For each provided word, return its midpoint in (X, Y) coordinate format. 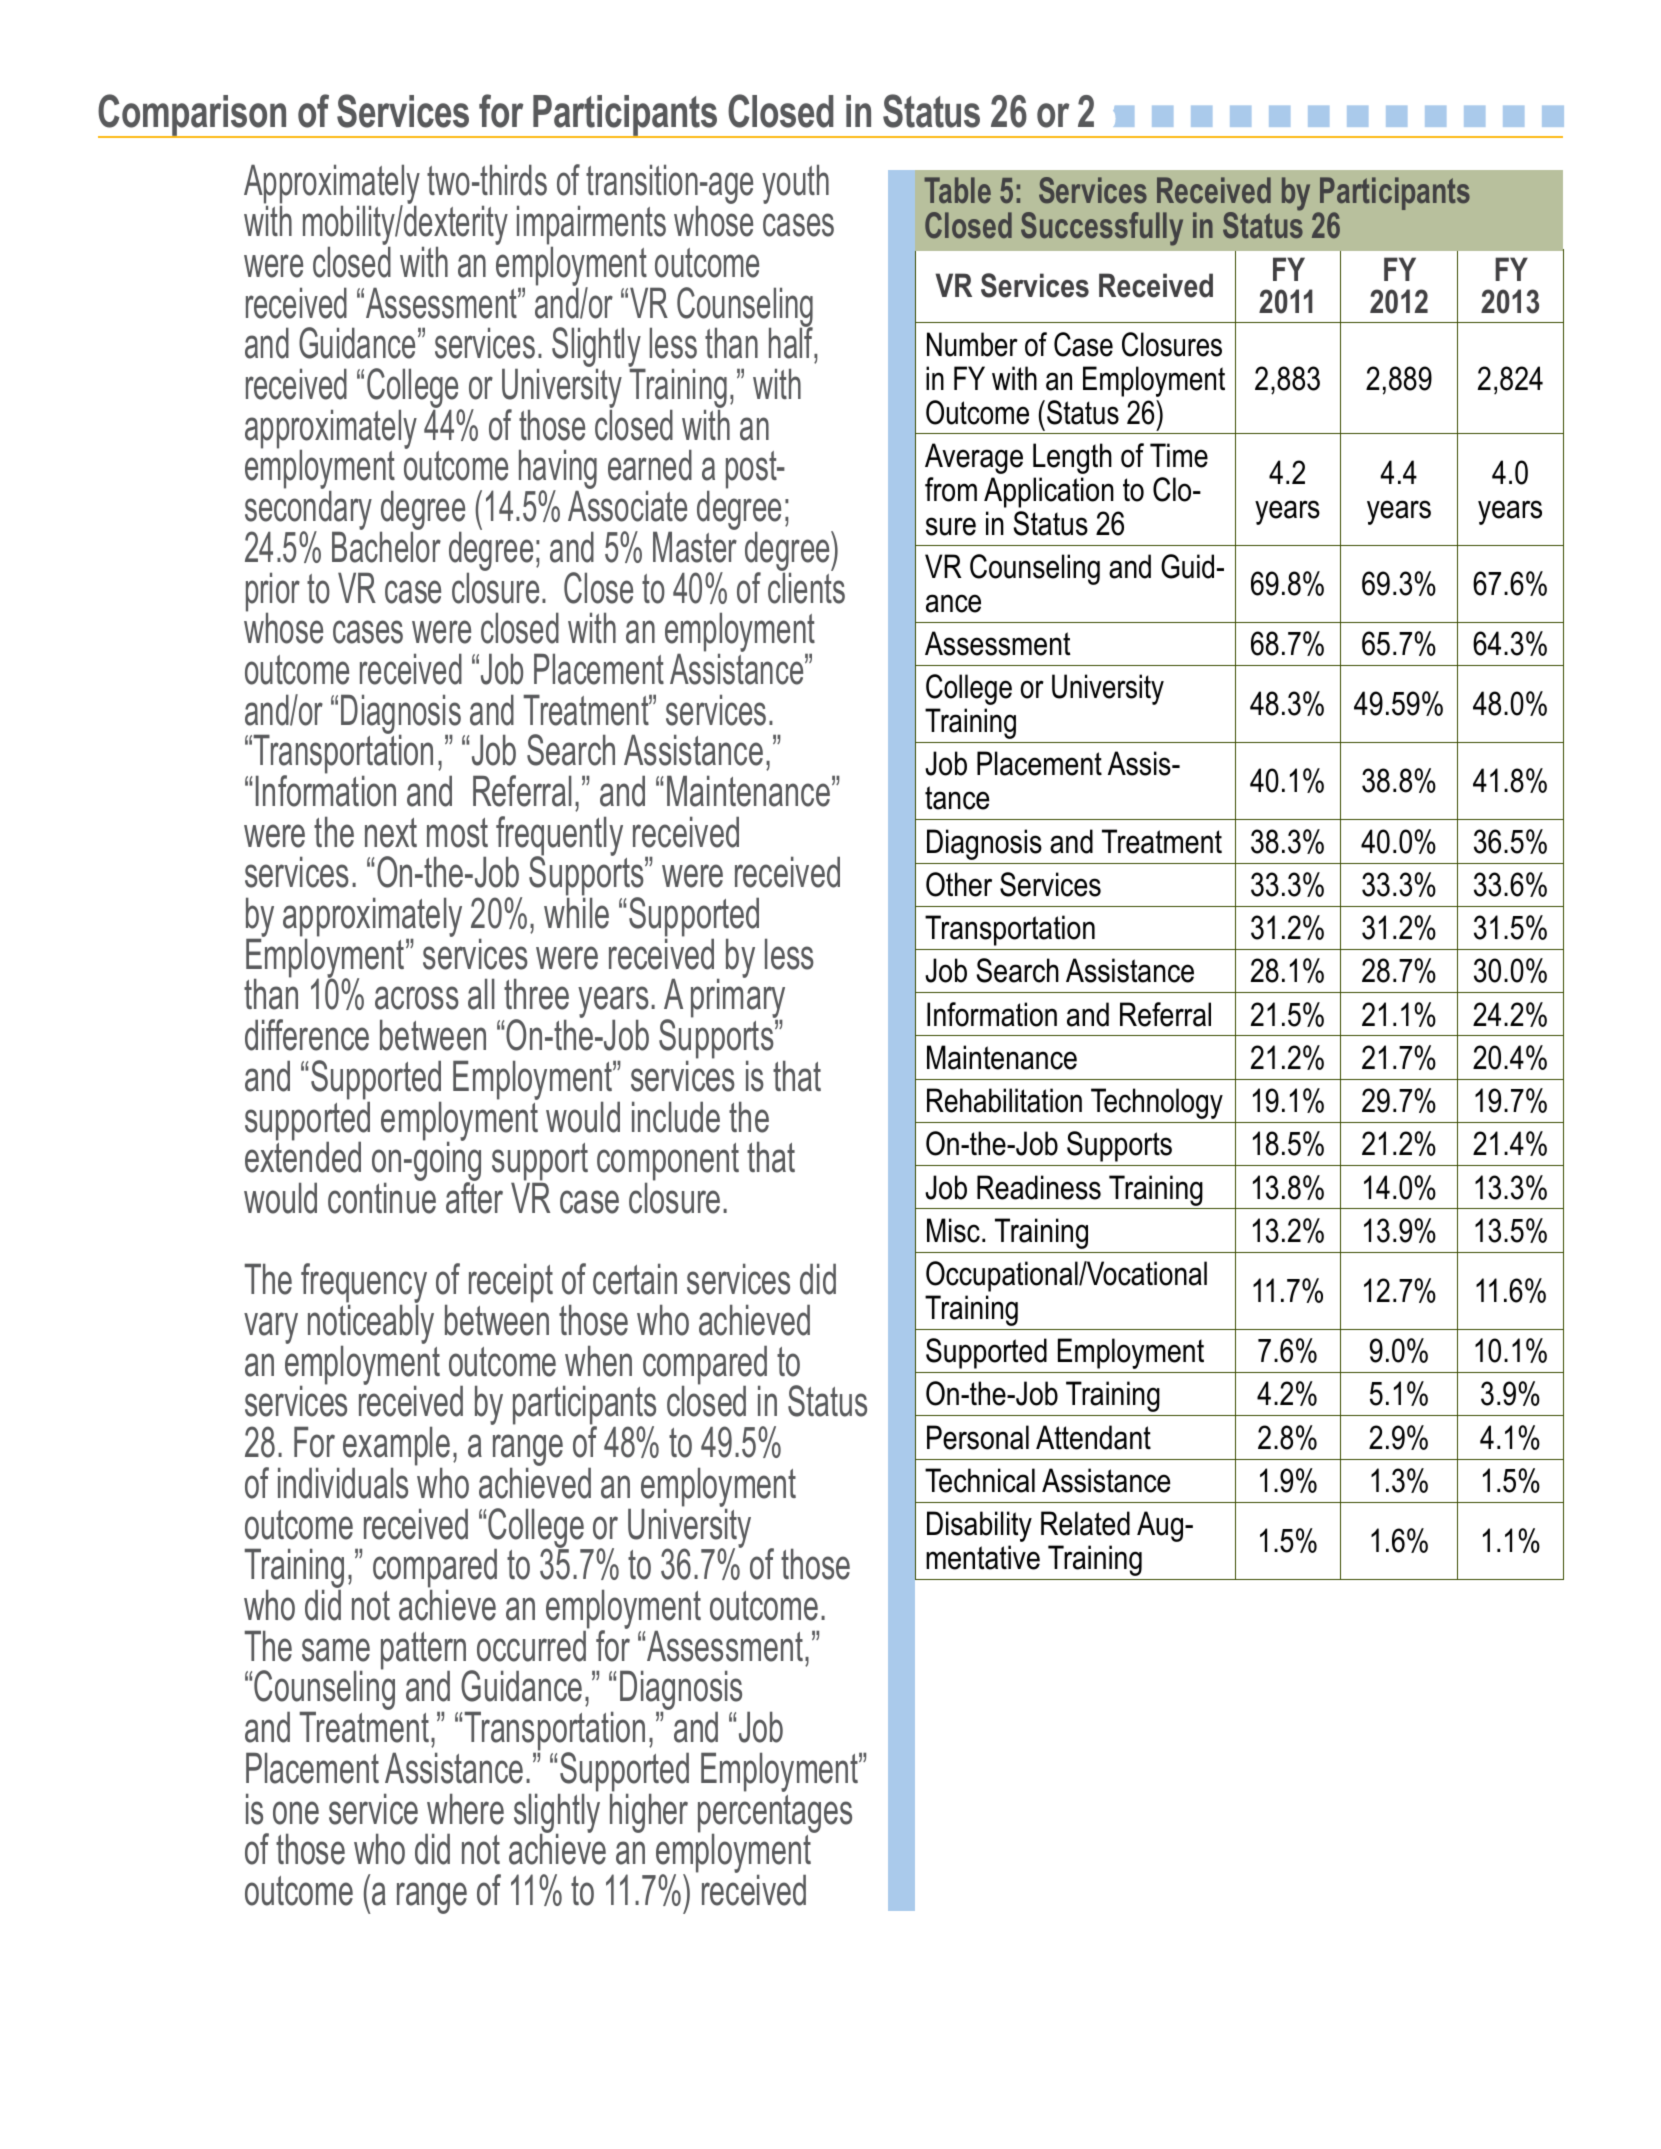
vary (271, 1328)
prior (273, 593)
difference (307, 1035)
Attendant (1093, 1437)
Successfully (1102, 229)
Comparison (193, 116)
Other (959, 884)
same (336, 1650)
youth (795, 184)
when (598, 1361)
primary (738, 999)
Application (1049, 492)
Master (695, 546)
